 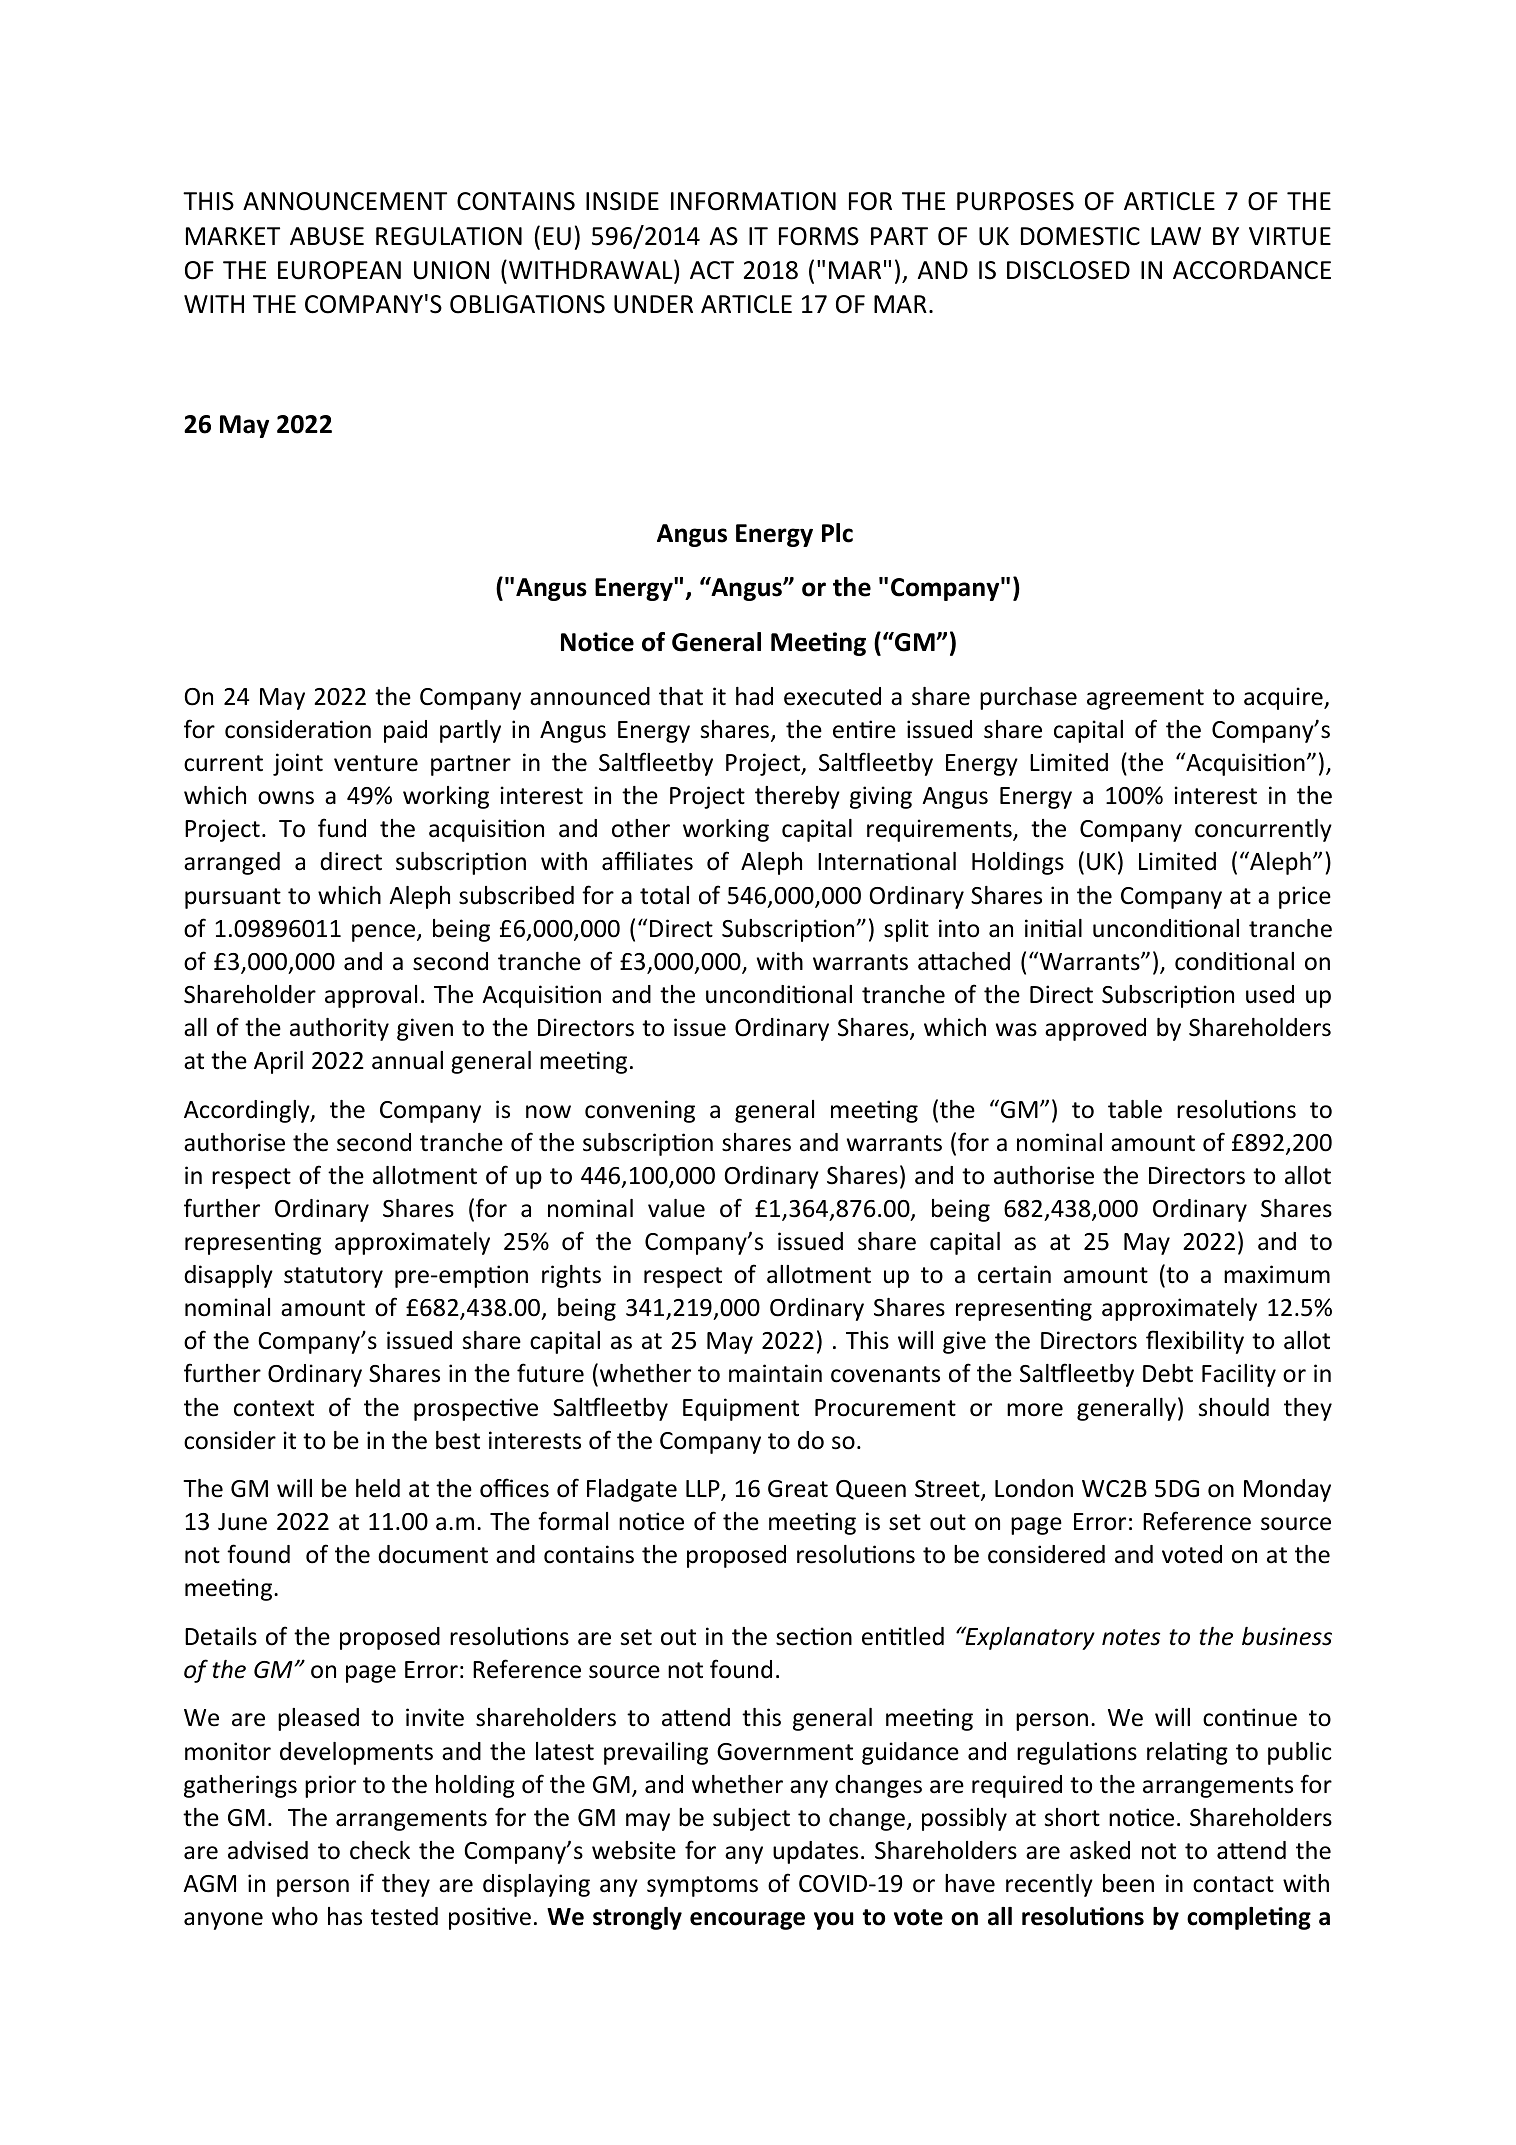 What do you see at coordinates (702, 1886) in the screenshot?
I see `symptoms` at bounding box center [702, 1886].
